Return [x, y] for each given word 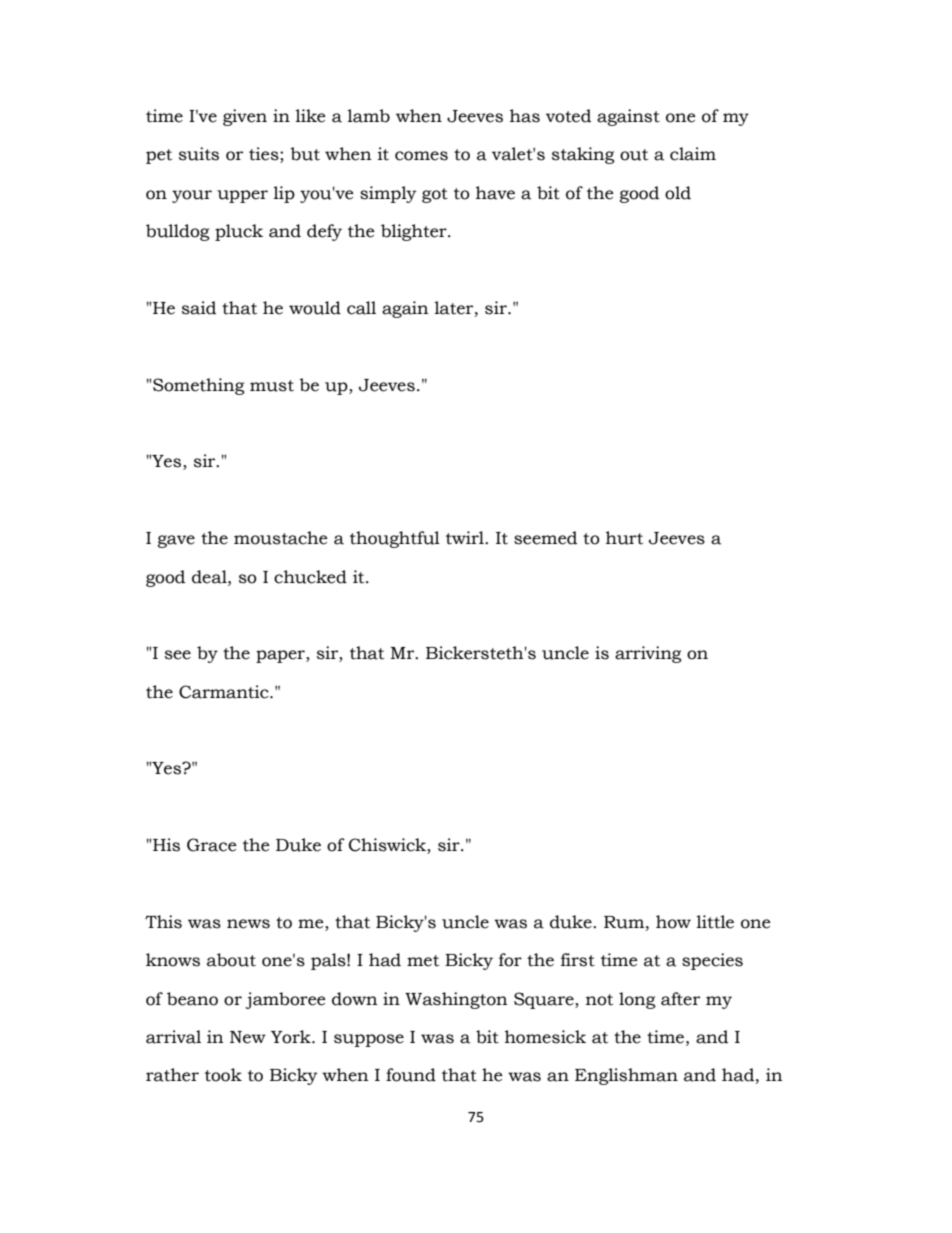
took [223, 1075]
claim [693, 154]
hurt [624, 538]
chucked [310, 577]
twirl [466, 538]
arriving [648, 654]
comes [421, 156]
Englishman [626, 1076]
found [411, 1075]
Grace [212, 845]
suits [199, 154]
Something [199, 386]
